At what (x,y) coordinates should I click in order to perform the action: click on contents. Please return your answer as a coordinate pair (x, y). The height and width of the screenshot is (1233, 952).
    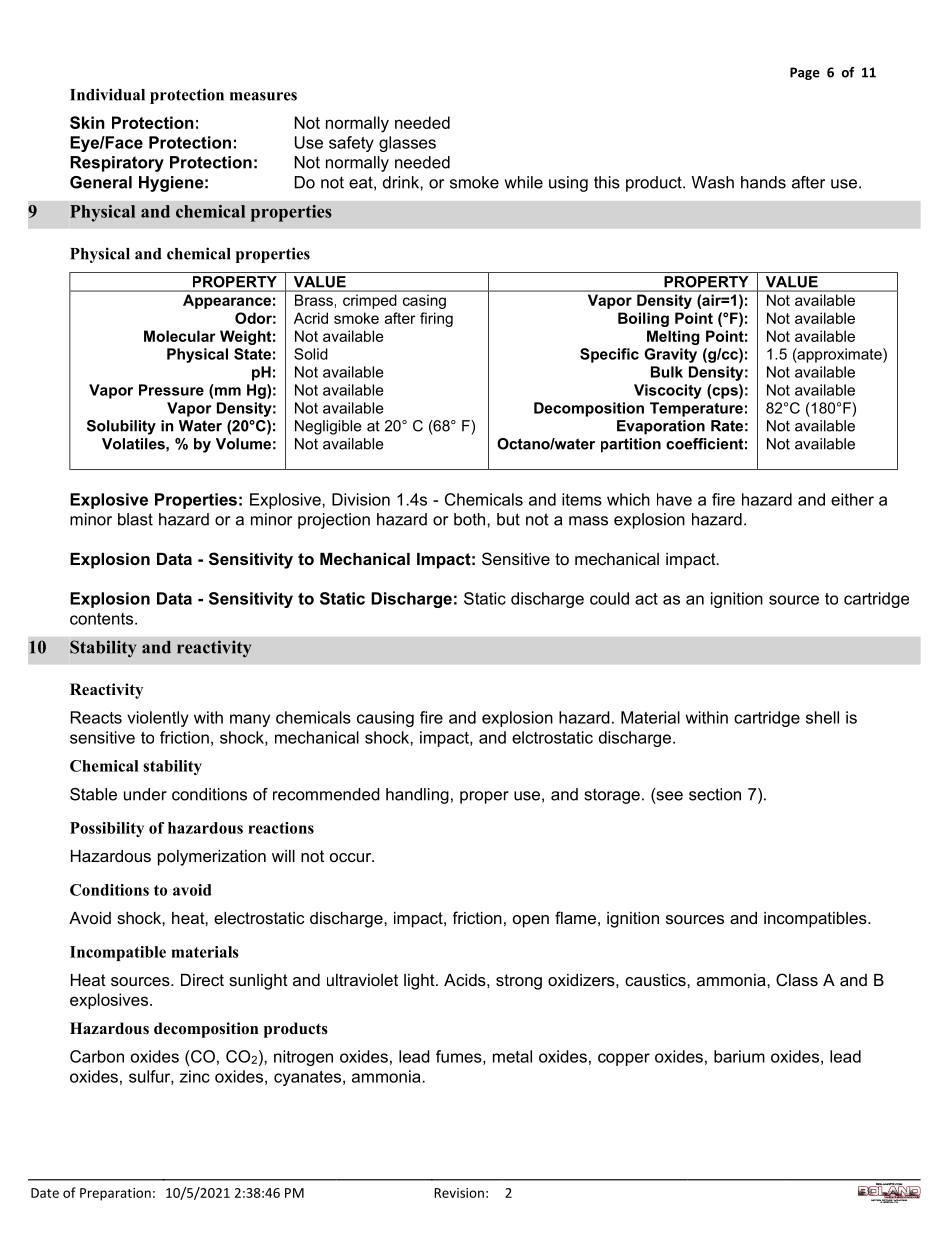
    Looking at the image, I should click on (101, 619).
